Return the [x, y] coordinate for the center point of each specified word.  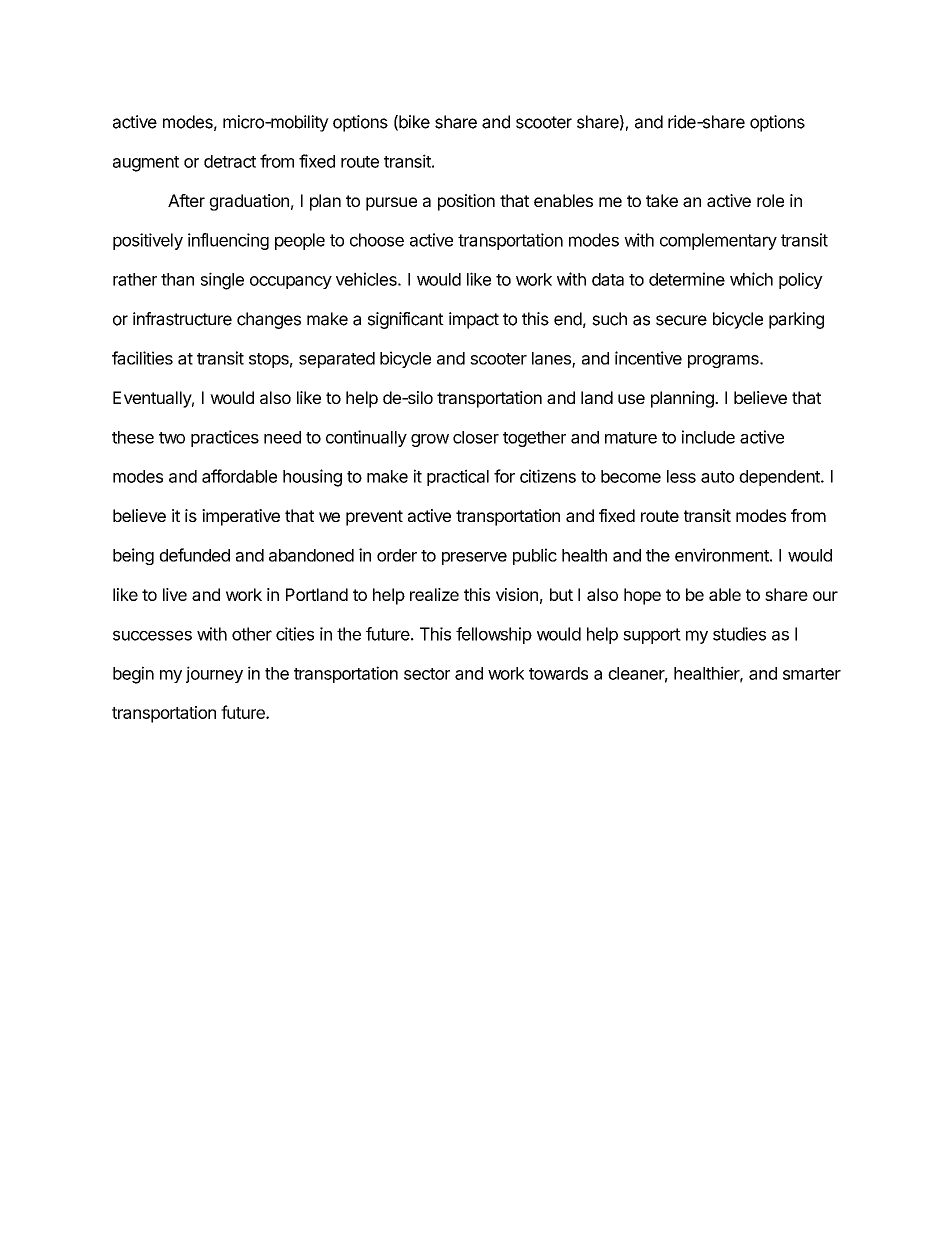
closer [476, 437]
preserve [474, 558]
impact [474, 320]
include [708, 437]
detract [230, 161]
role [770, 200]
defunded [194, 555]
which [751, 279]
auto [717, 477]
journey [214, 674]
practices [225, 438]
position [466, 202]
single [222, 281]
